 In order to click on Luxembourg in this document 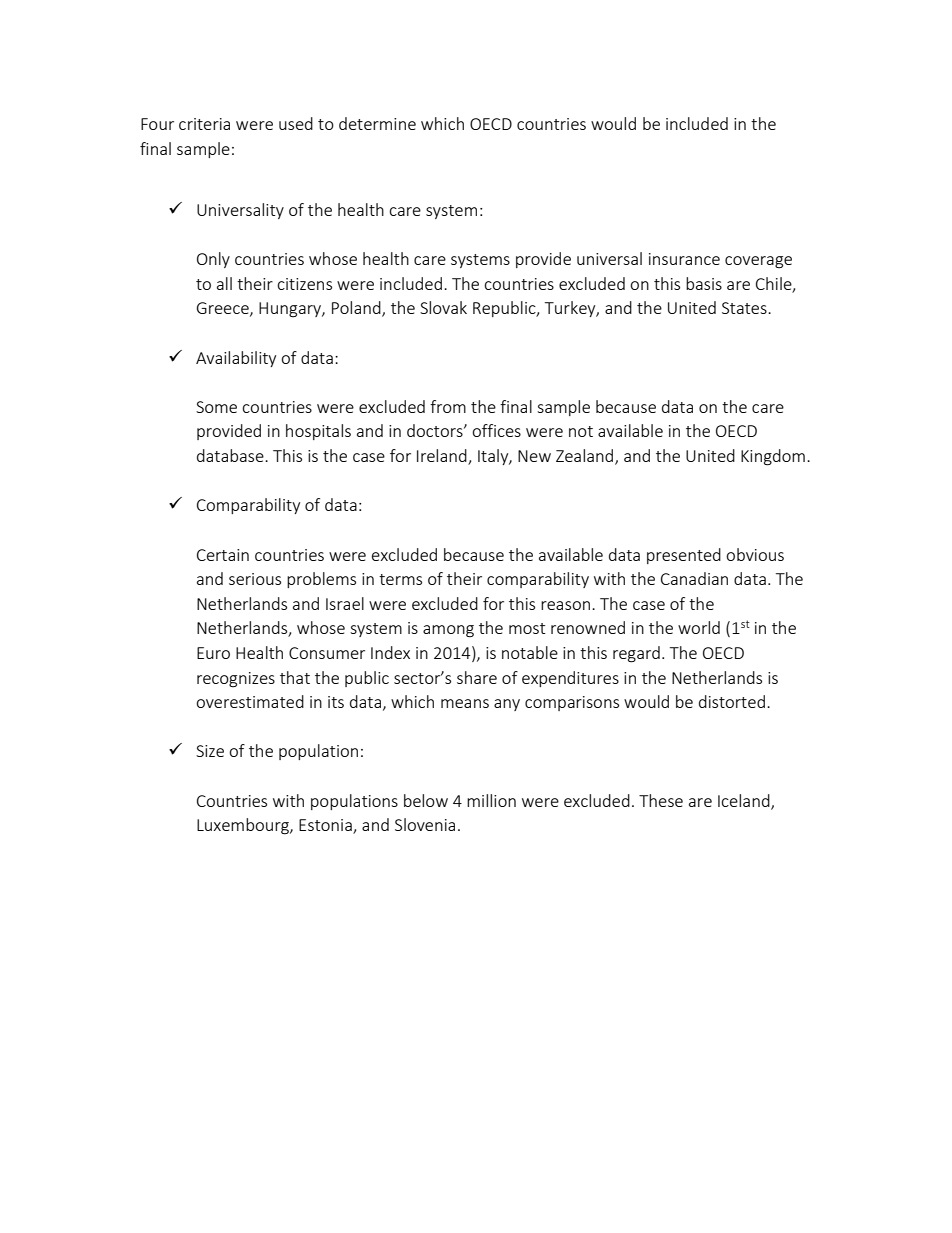, I will do `click(244, 826)`.
